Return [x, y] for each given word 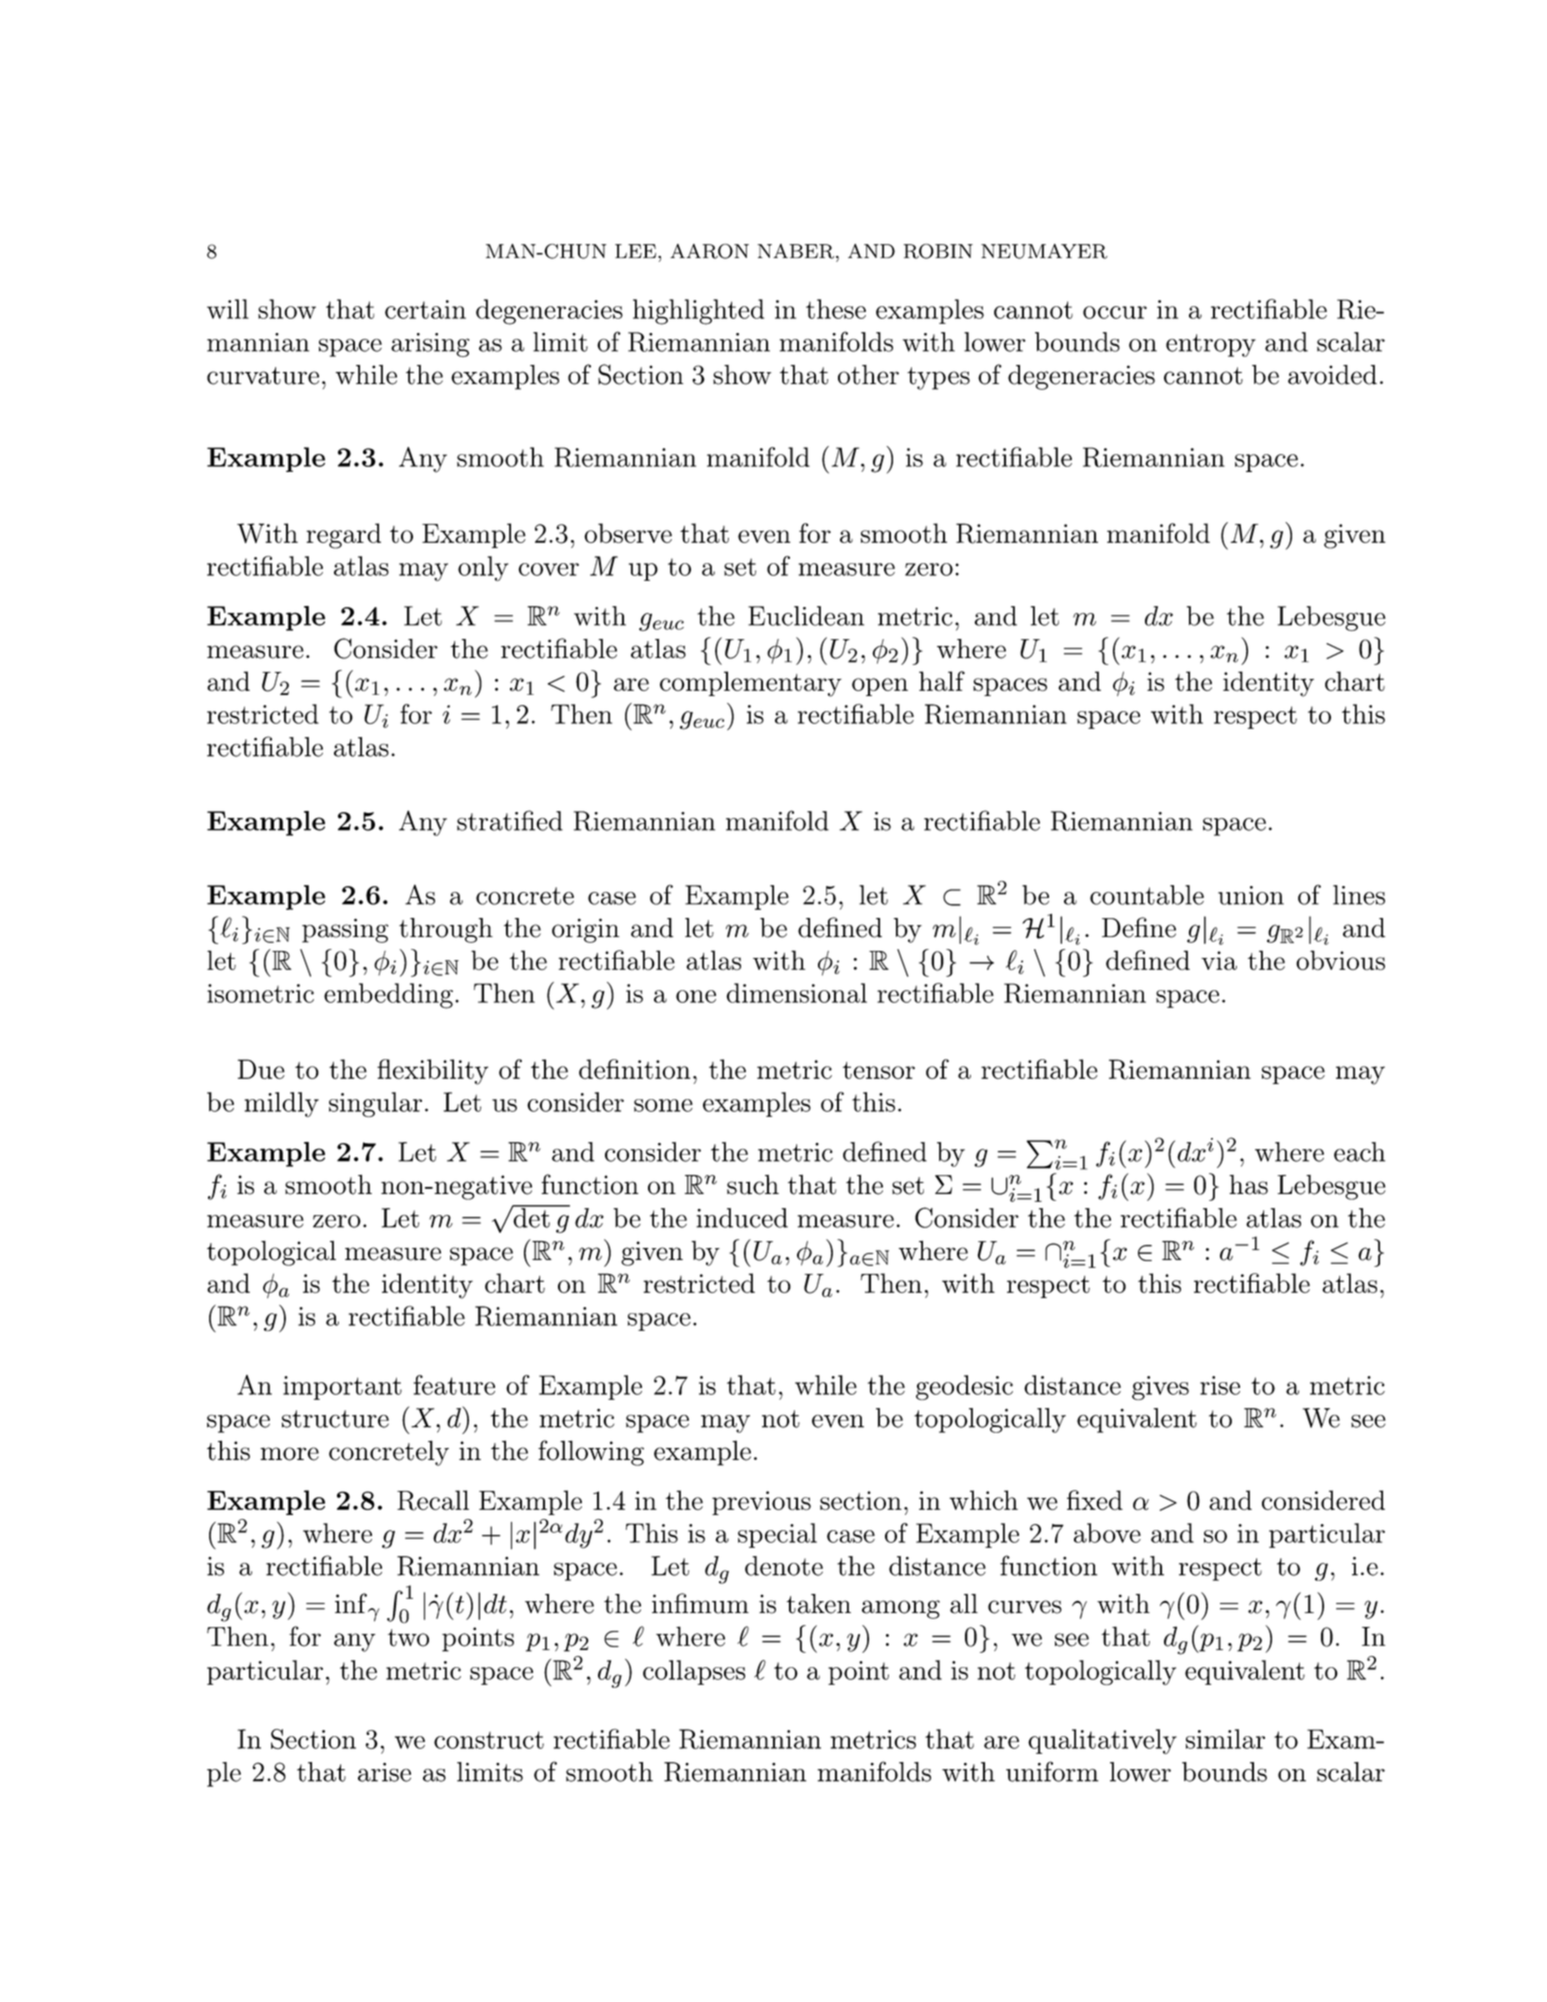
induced [742, 1218]
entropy [1211, 345]
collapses [694, 1672]
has [1248, 1185]
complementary [751, 684]
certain [425, 309]
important [342, 1388]
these [836, 309]
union [1251, 895]
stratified [510, 820]
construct [489, 1740]
